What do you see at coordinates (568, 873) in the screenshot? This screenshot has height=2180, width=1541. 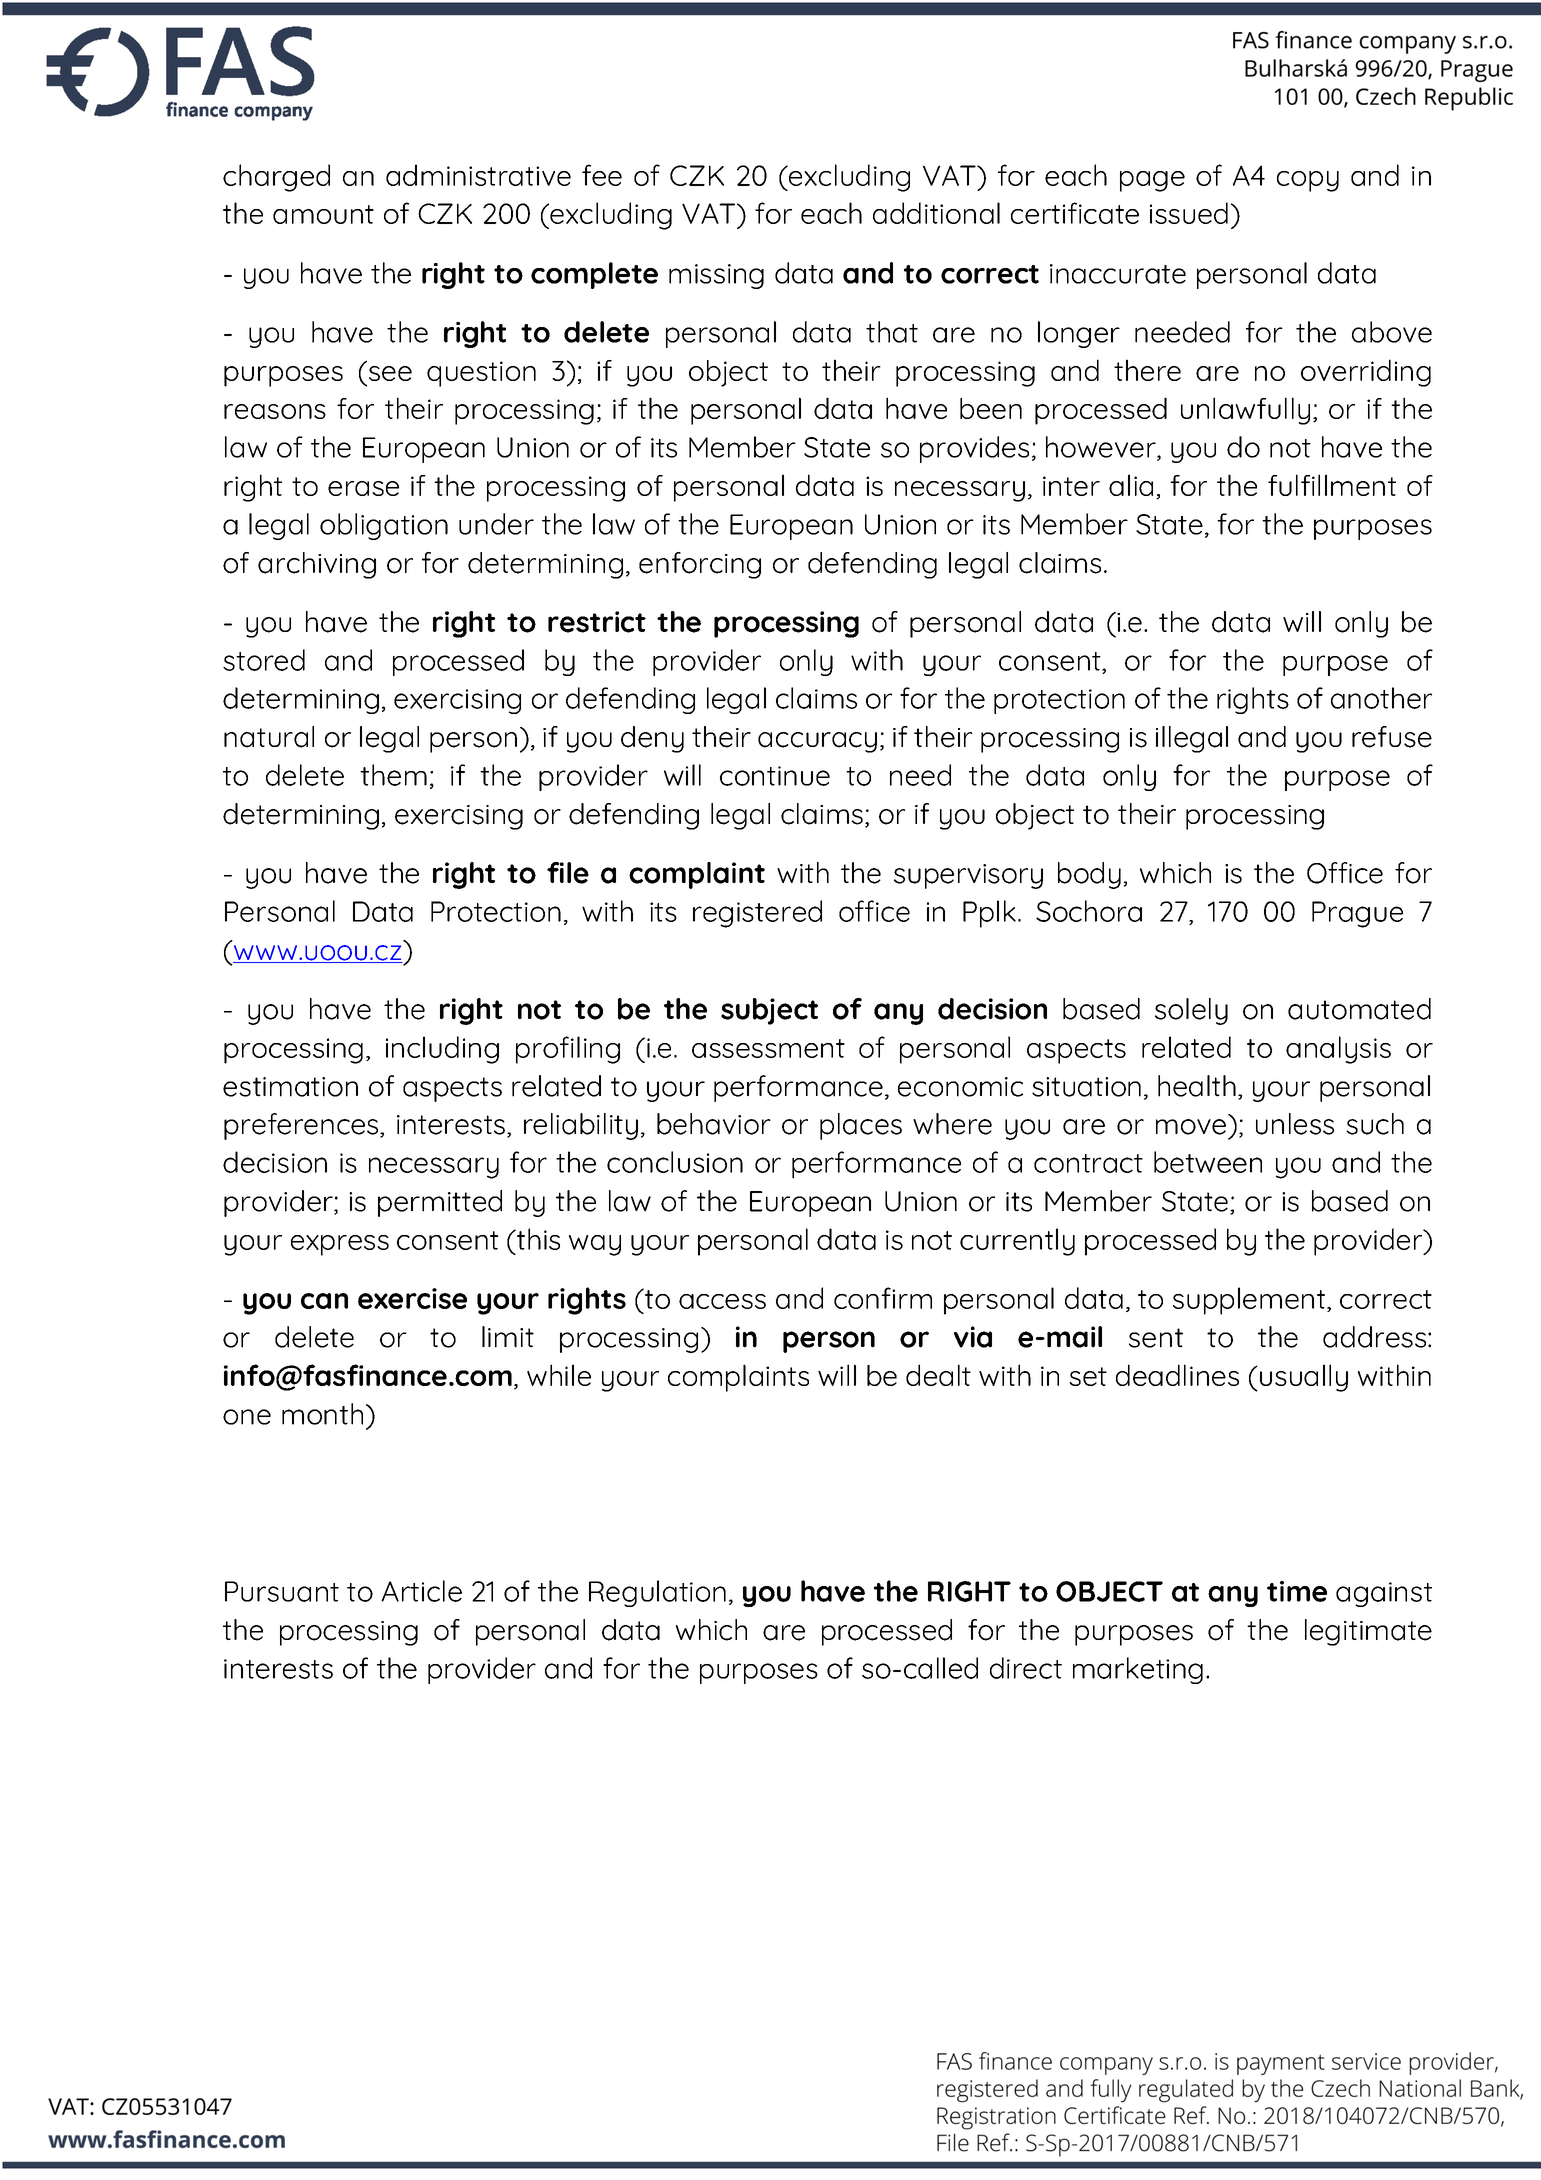 I see `file` at bounding box center [568, 873].
